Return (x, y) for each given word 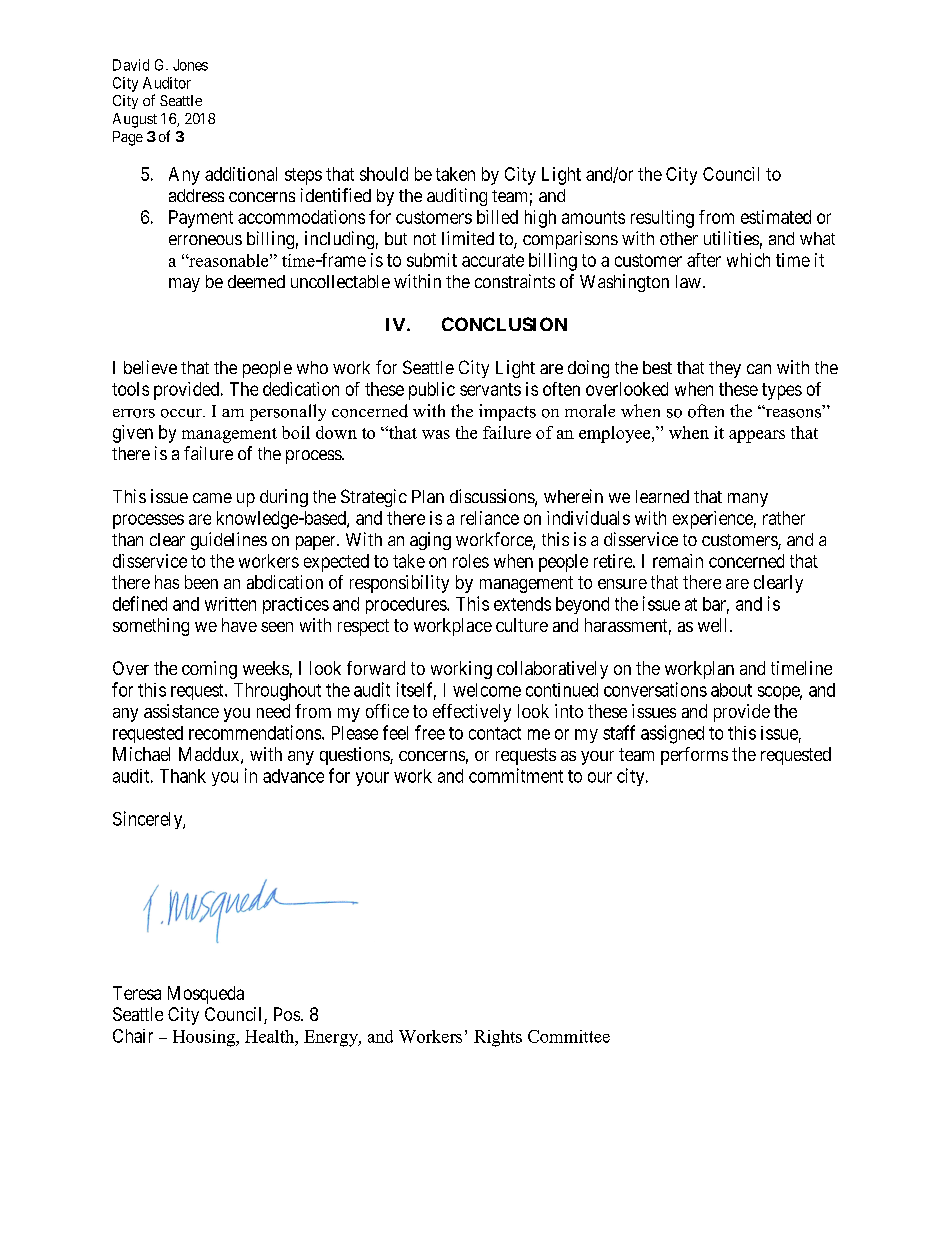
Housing (205, 1038)
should (384, 174)
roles (471, 561)
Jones (190, 65)
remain (678, 561)
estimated (776, 217)
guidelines (229, 541)
